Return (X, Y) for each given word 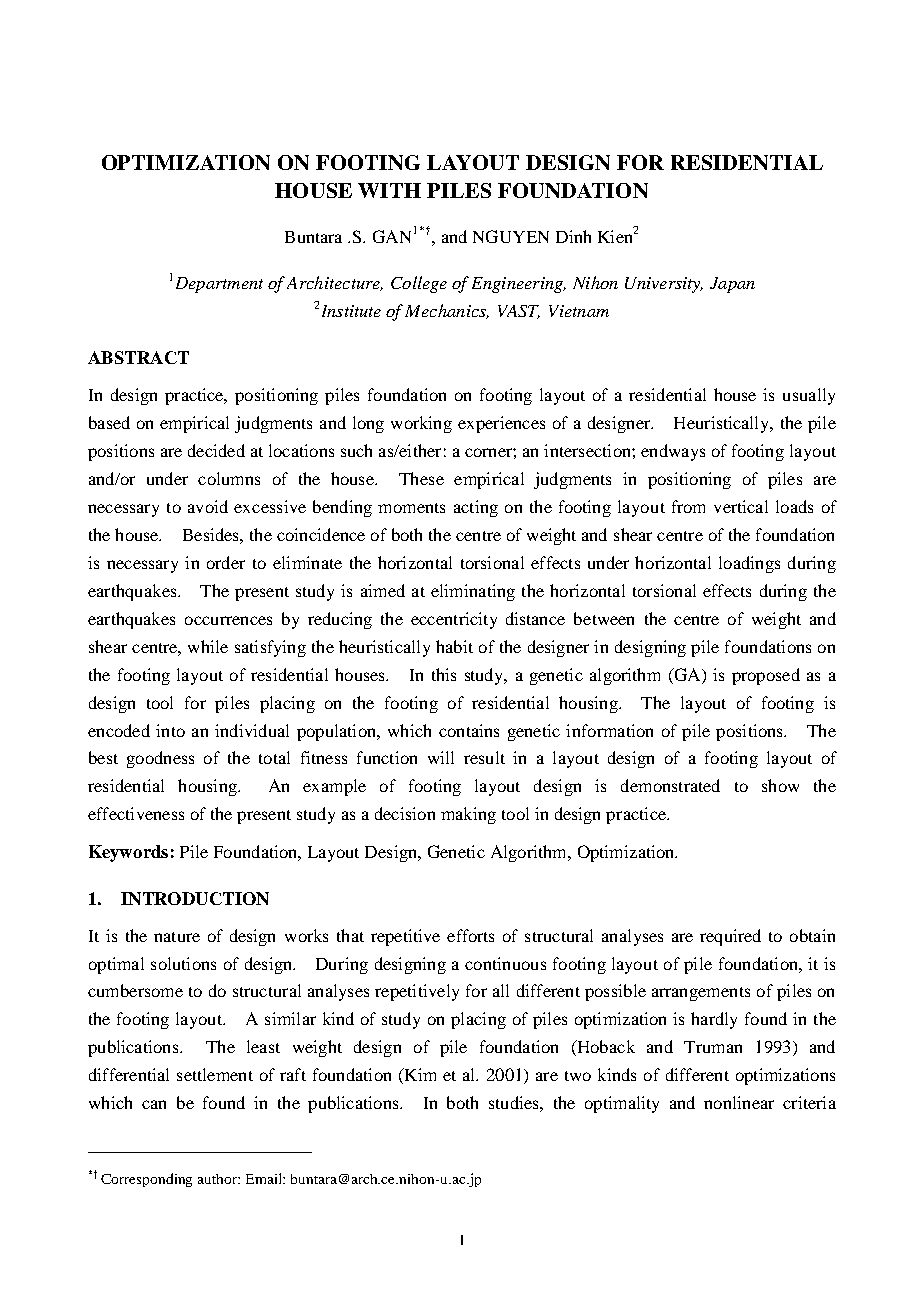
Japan (732, 285)
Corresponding (146, 1180)
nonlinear (739, 1102)
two (578, 1076)
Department (219, 285)
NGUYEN (511, 236)
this (444, 674)
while (208, 646)
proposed (766, 676)
